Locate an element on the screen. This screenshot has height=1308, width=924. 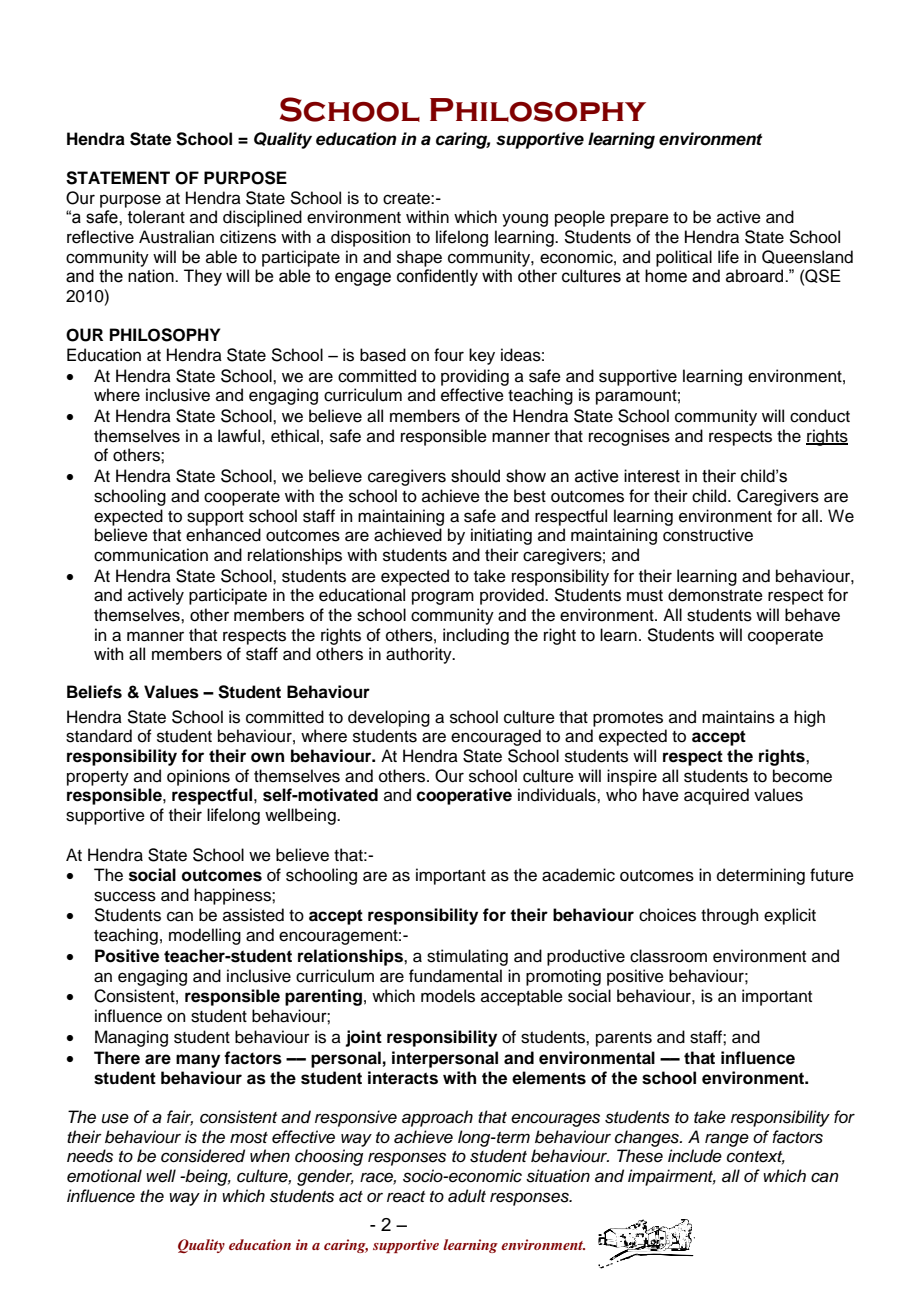
shape is located at coordinates (419, 258).
